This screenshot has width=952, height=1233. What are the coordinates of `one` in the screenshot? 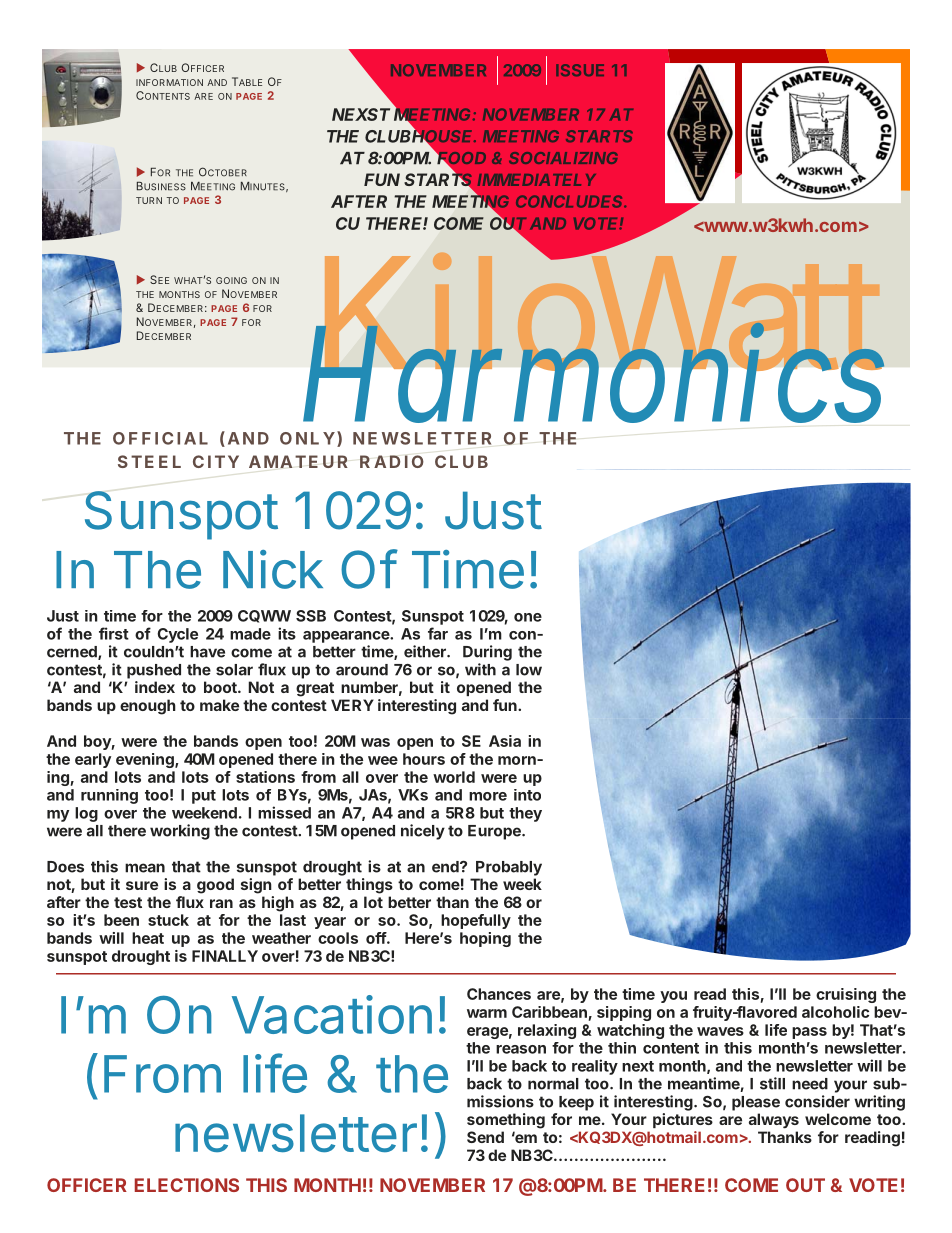 It's located at (528, 617).
